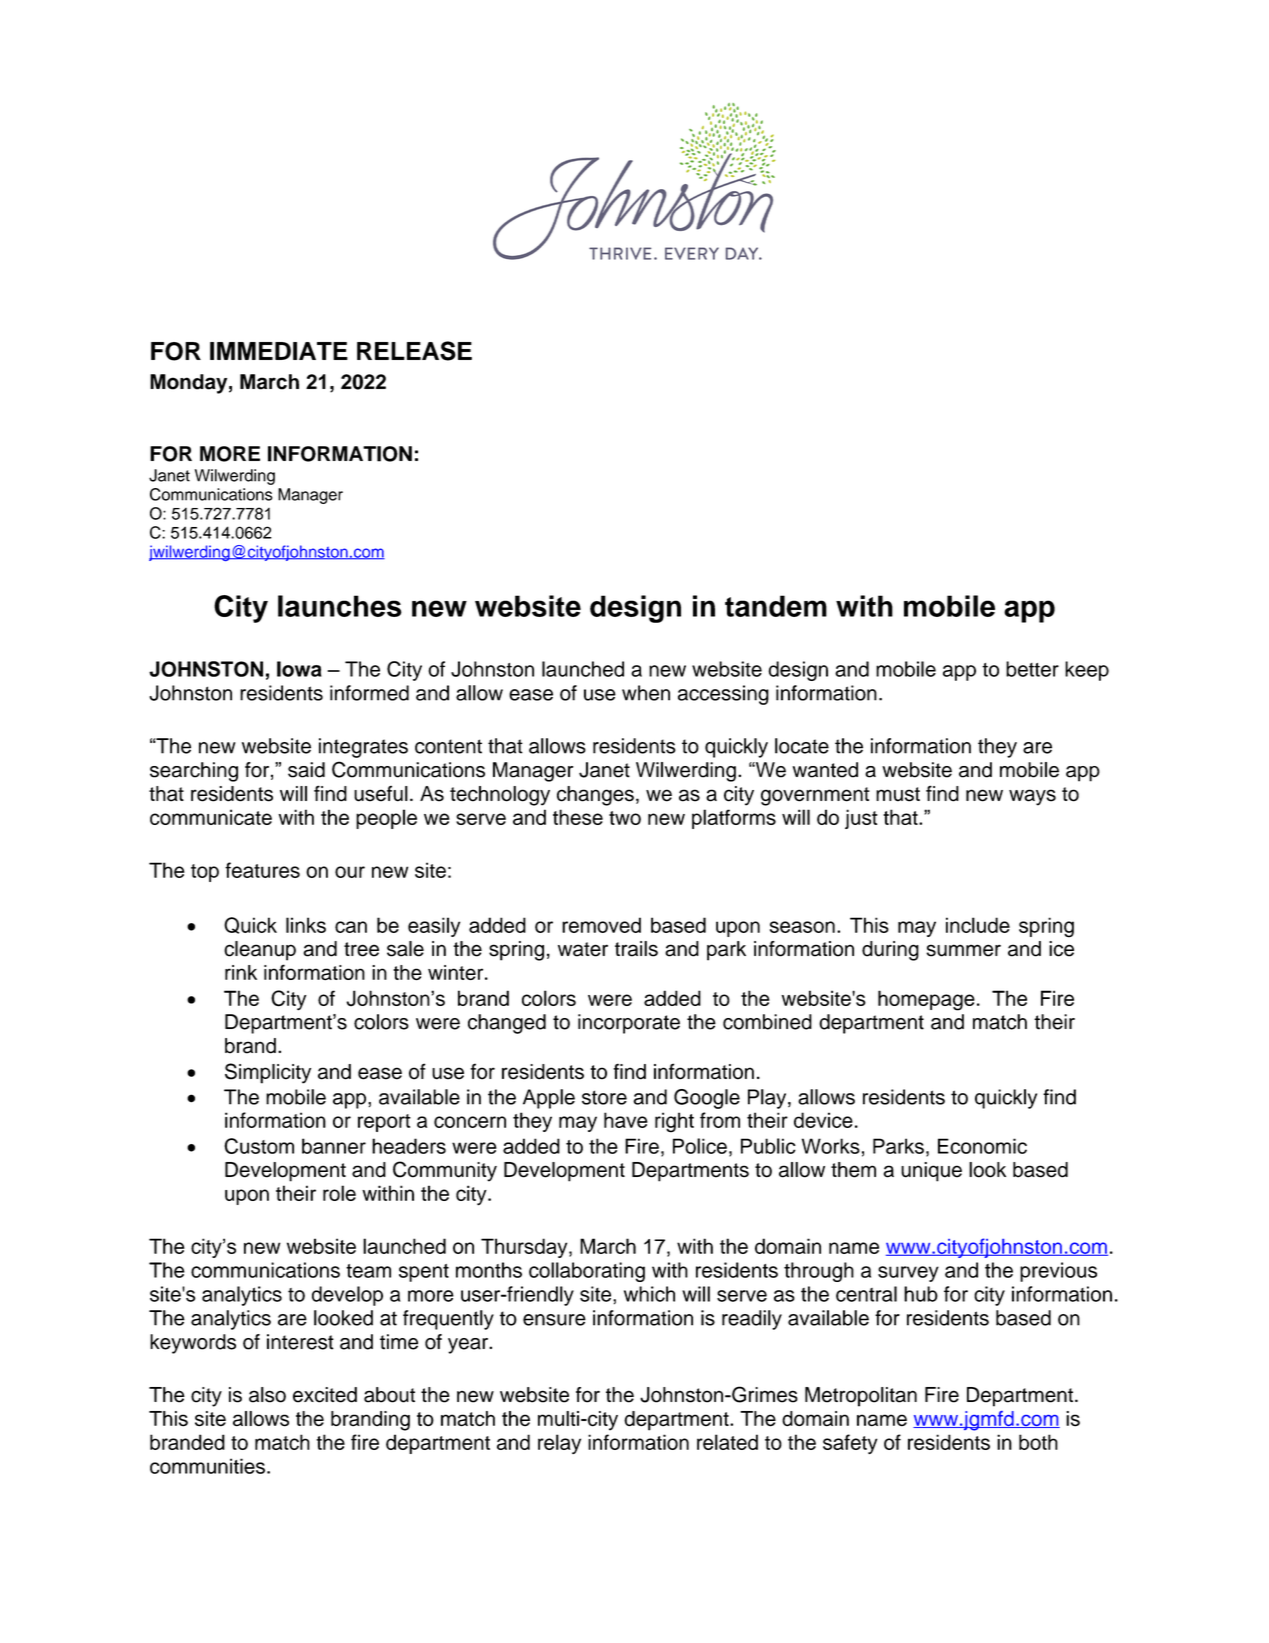  I want to click on better, so click(1032, 669).
